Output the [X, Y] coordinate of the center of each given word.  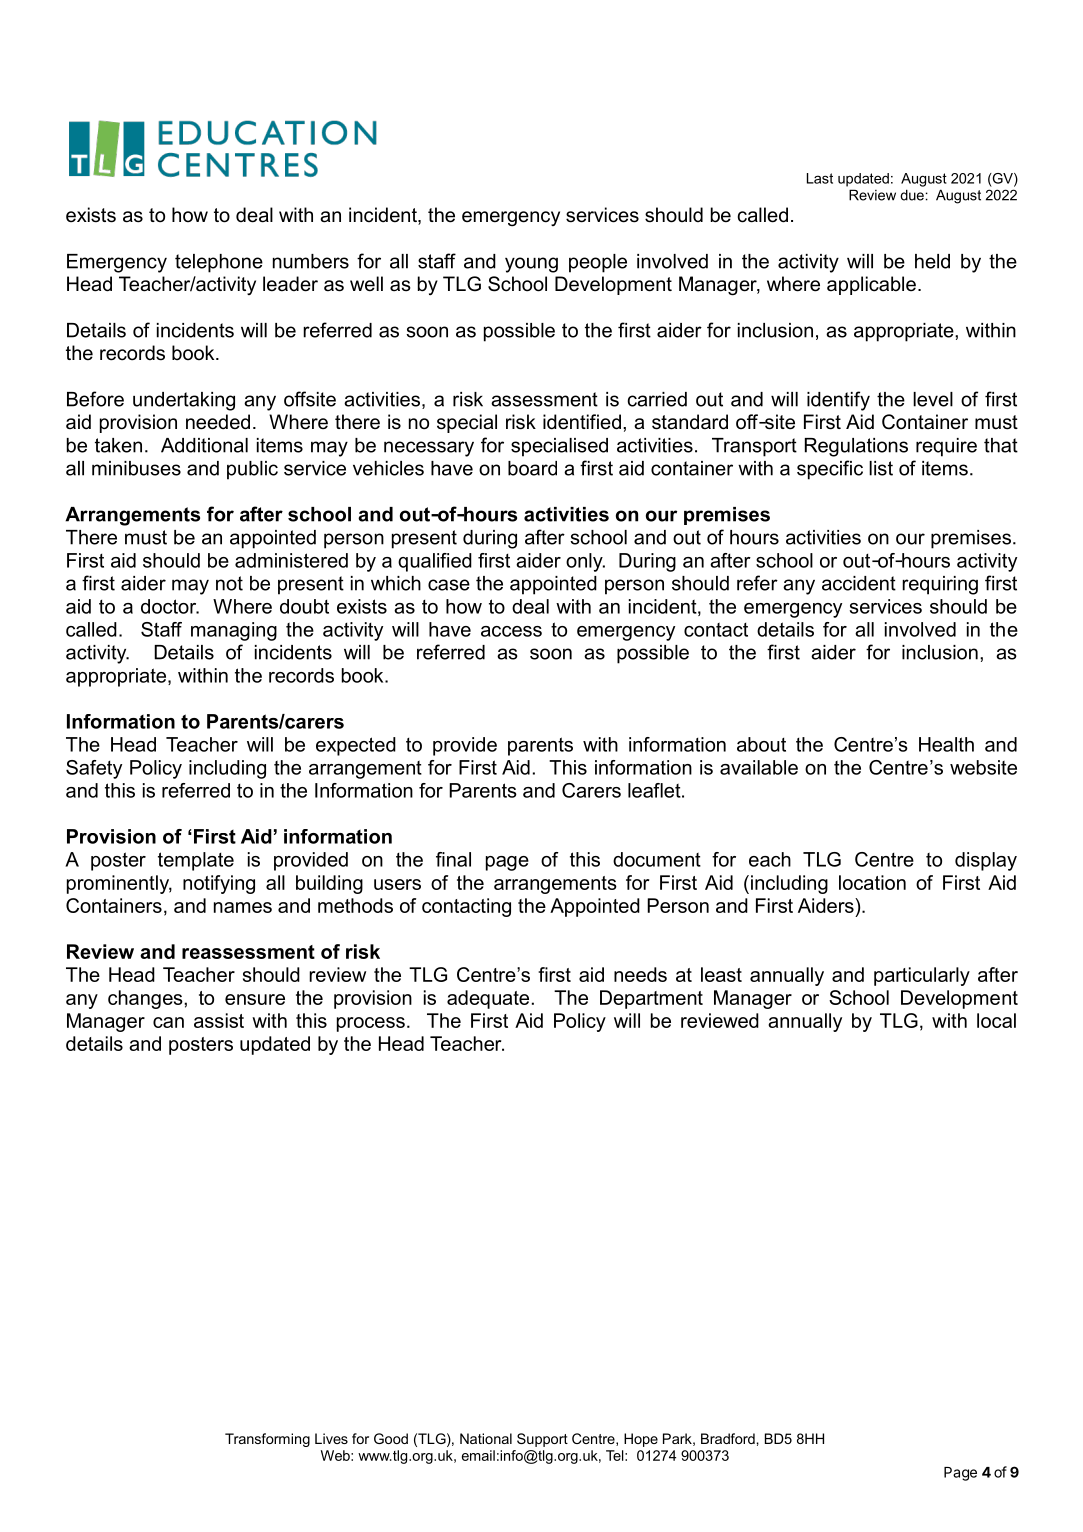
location [872, 882]
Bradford [729, 1438]
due [912, 195]
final [453, 859]
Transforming [267, 1440]
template [196, 861]
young [531, 265]
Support [542, 1440]
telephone [219, 263]
